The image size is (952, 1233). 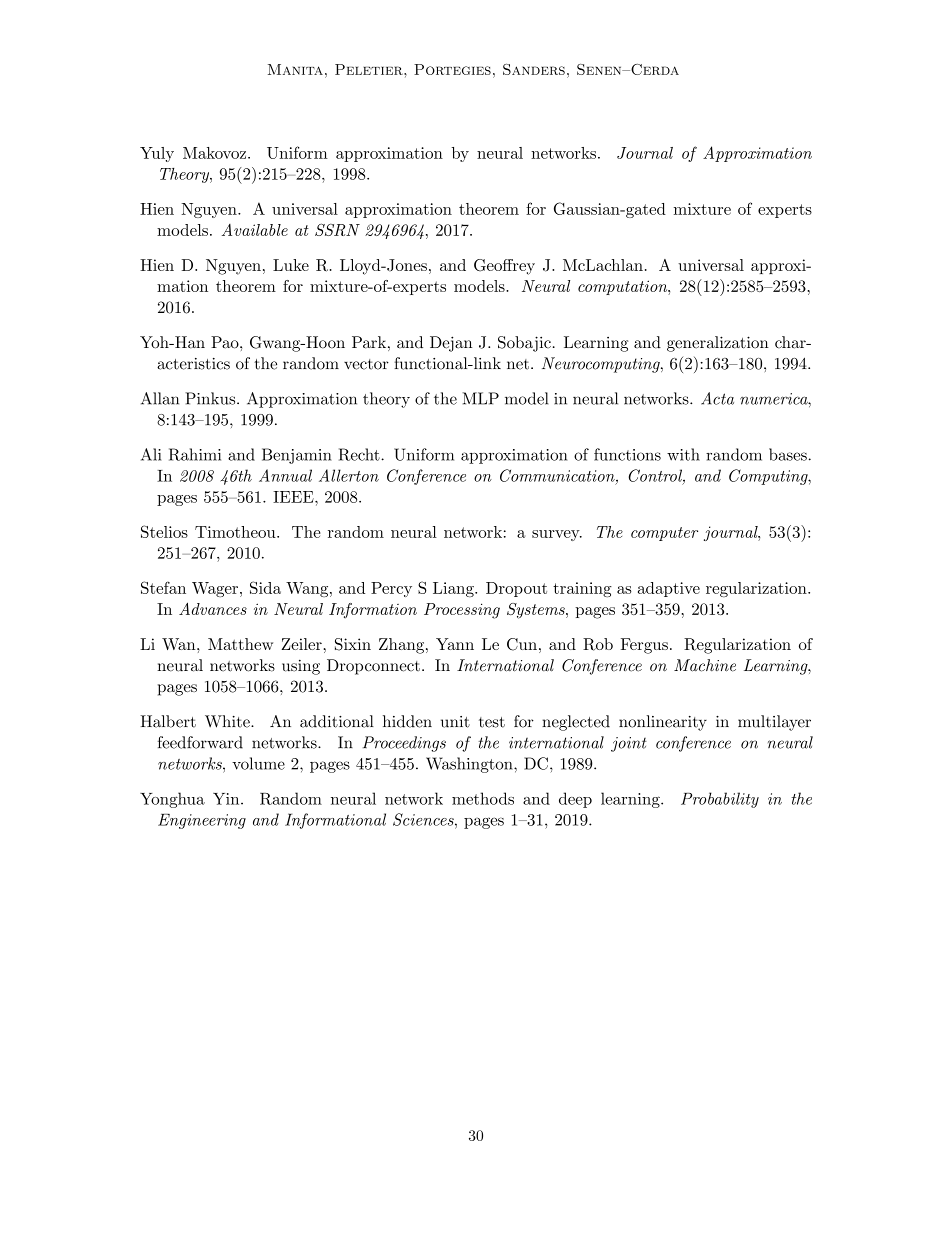 I want to click on Geoffrey, so click(x=504, y=267).
